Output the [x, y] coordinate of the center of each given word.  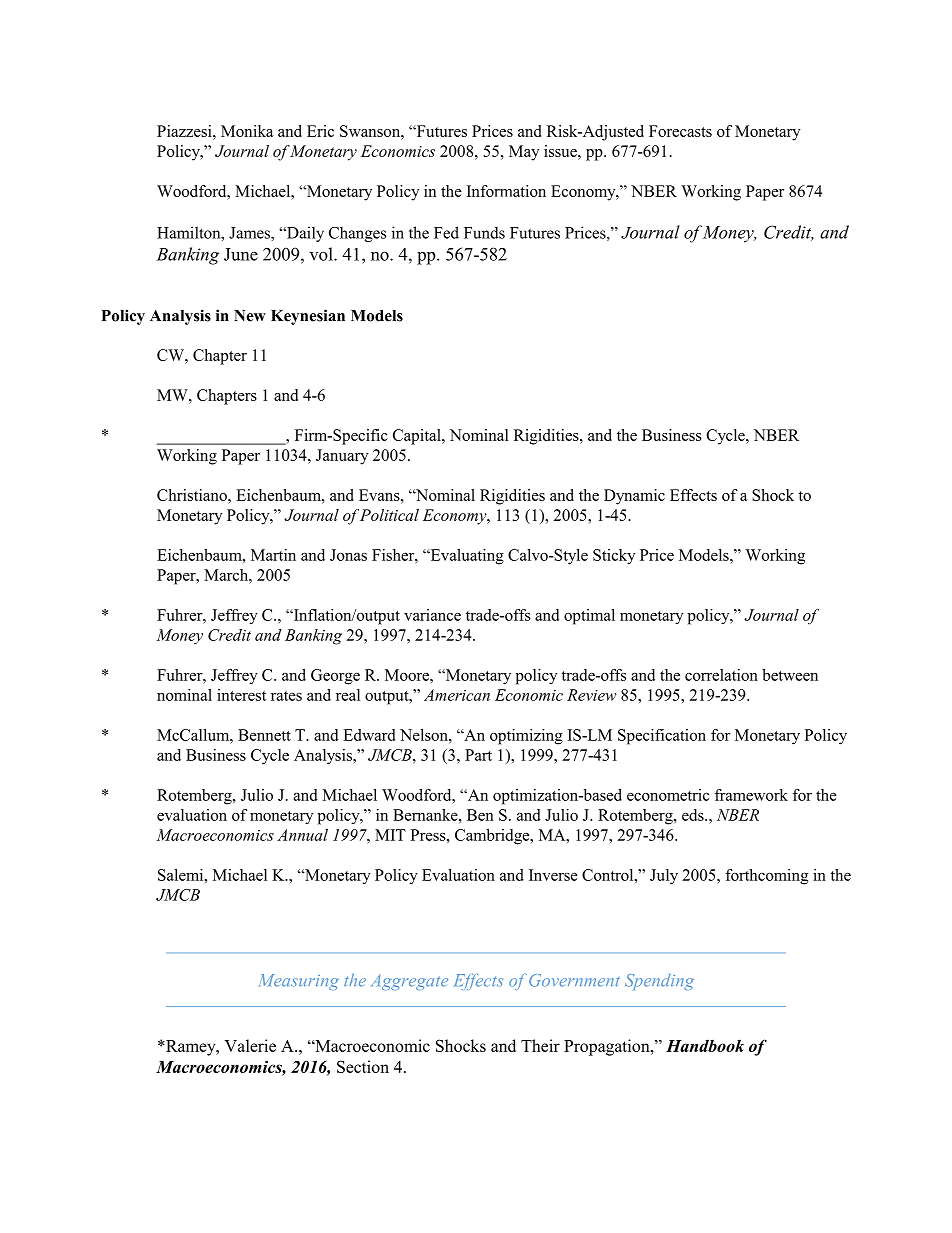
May [524, 153]
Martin [273, 555]
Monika [247, 131]
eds [694, 815]
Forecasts [680, 131]
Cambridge [493, 837]
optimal [589, 617]
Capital [418, 437]
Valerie [250, 1045]
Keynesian [308, 317]
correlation [721, 675]
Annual [302, 835]
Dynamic [634, 497]
